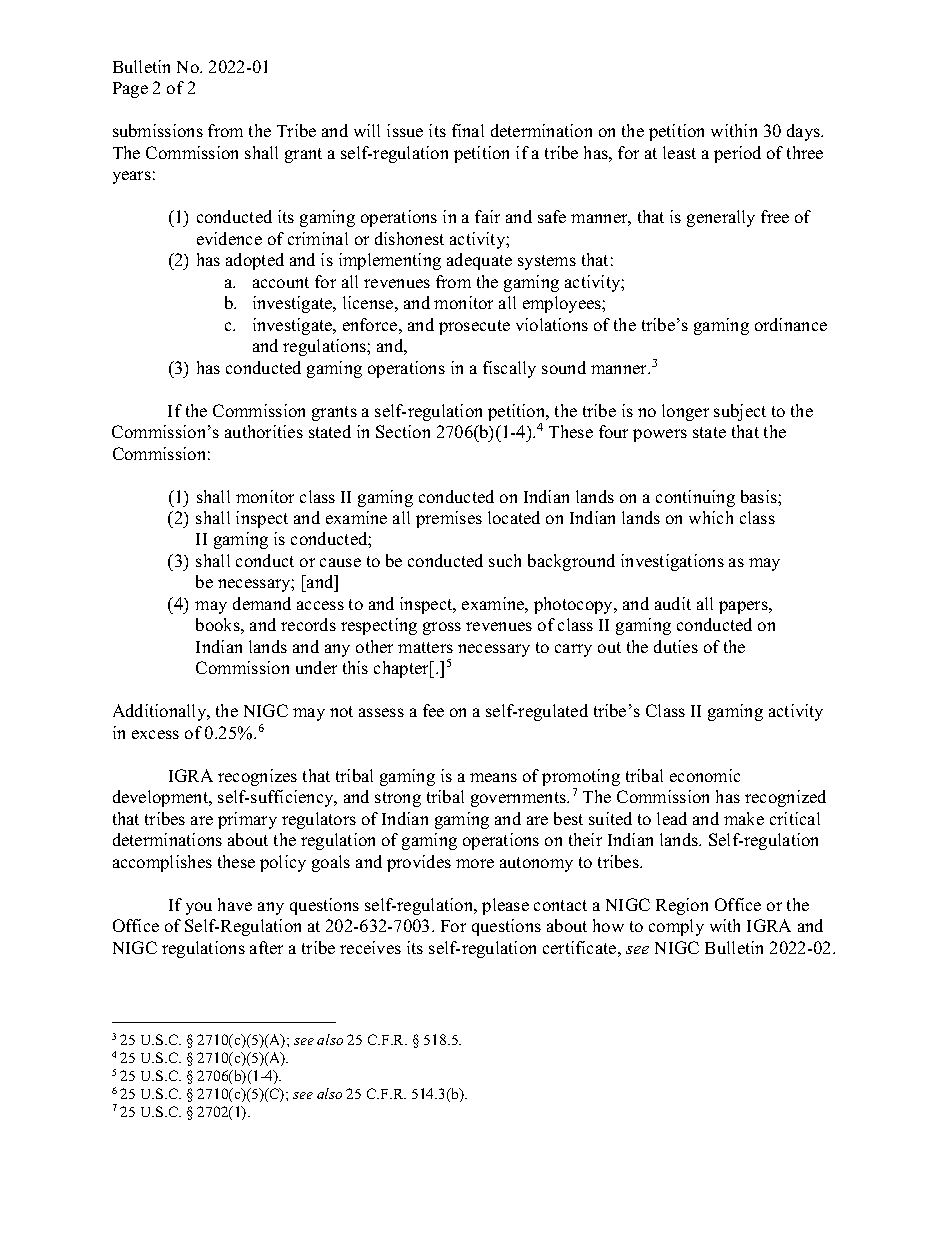  What do you see at coordinates (676, 927) in the document?
I see `comply` at bounding box center [676, 927].
